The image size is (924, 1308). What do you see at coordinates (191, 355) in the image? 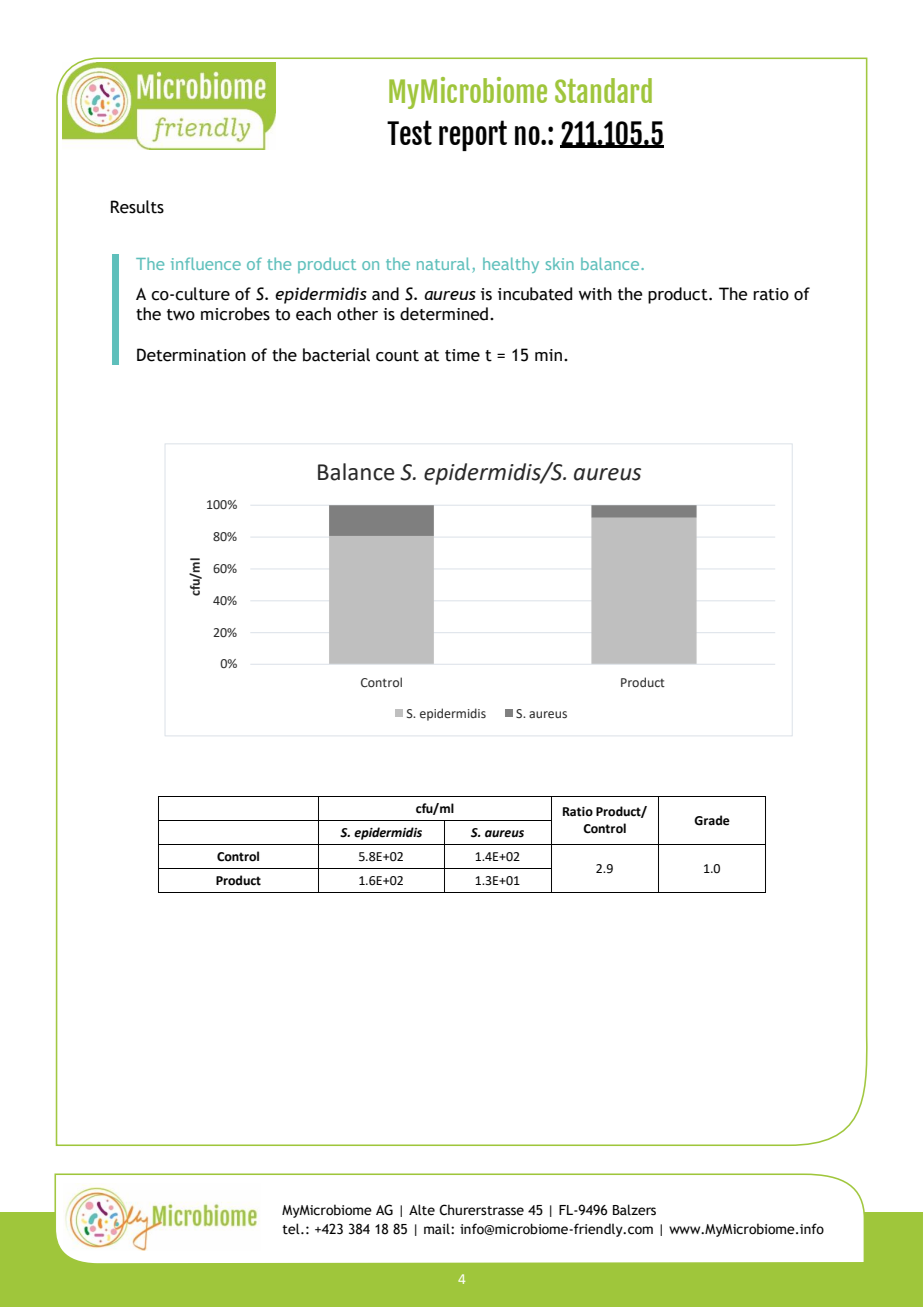
I see `Determination` at bounding box center [191, 355].
